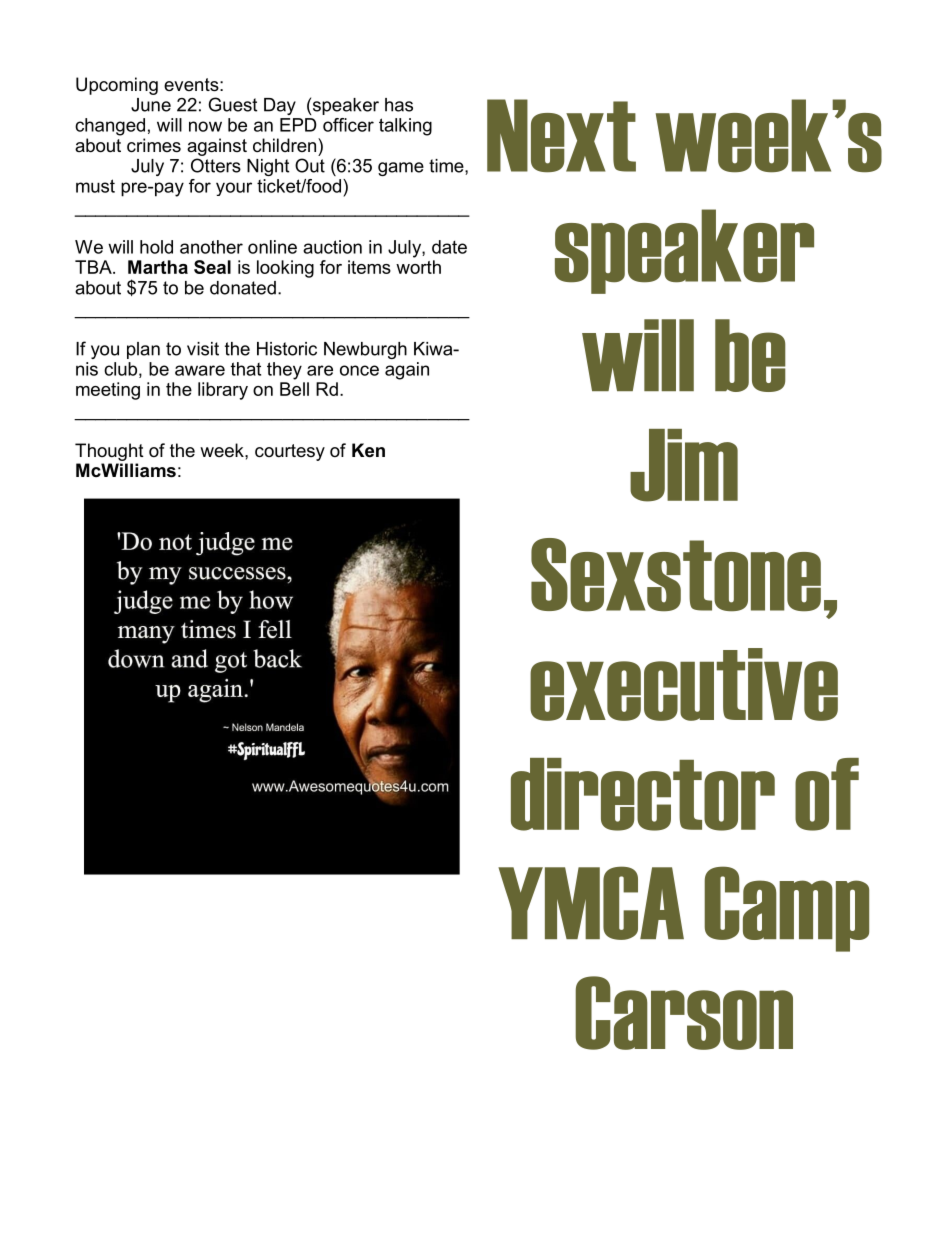 The image size is (952, 1233). I want to click on Next, so click(561, 136).
